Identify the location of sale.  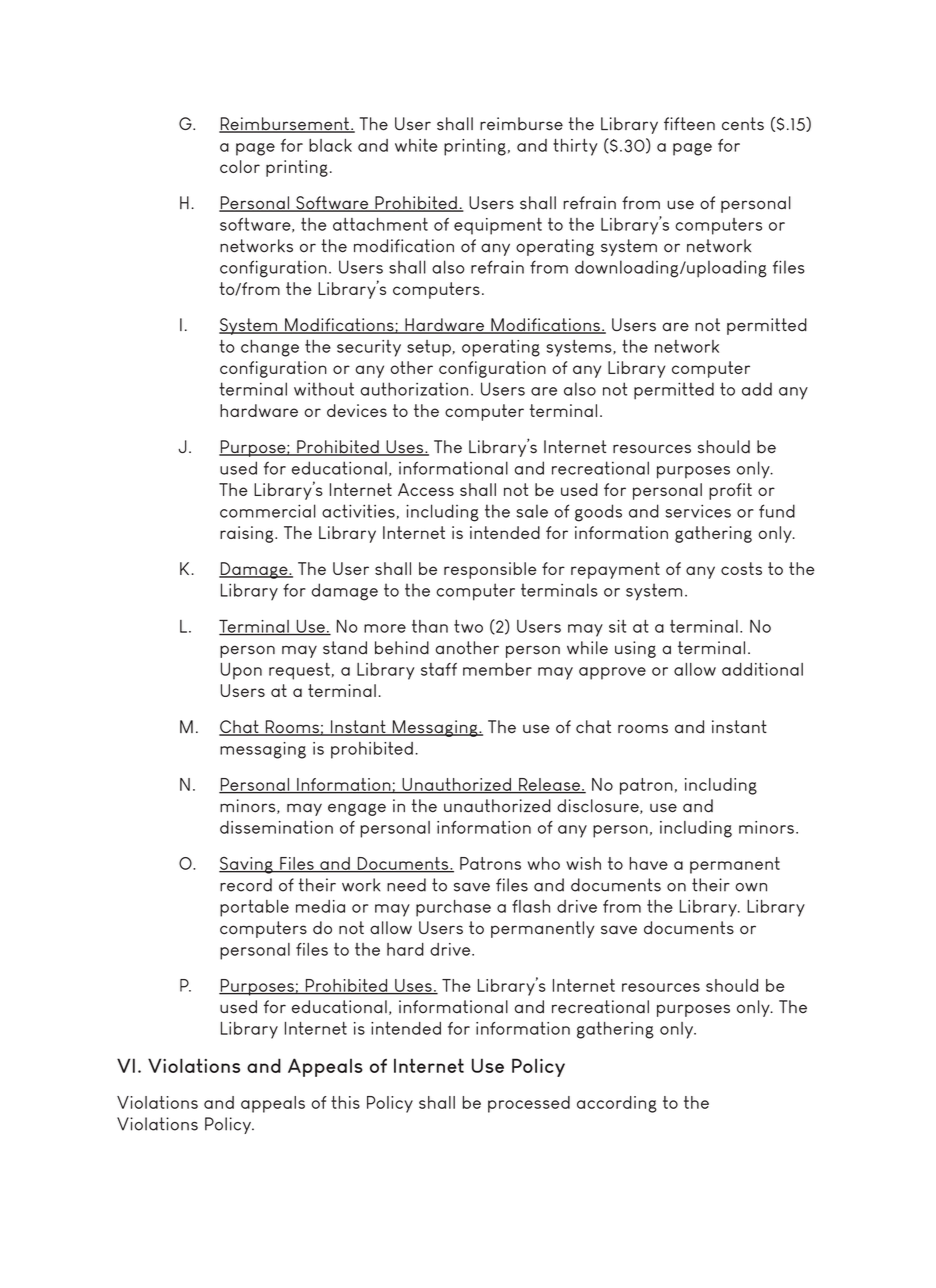
(532, 511).
